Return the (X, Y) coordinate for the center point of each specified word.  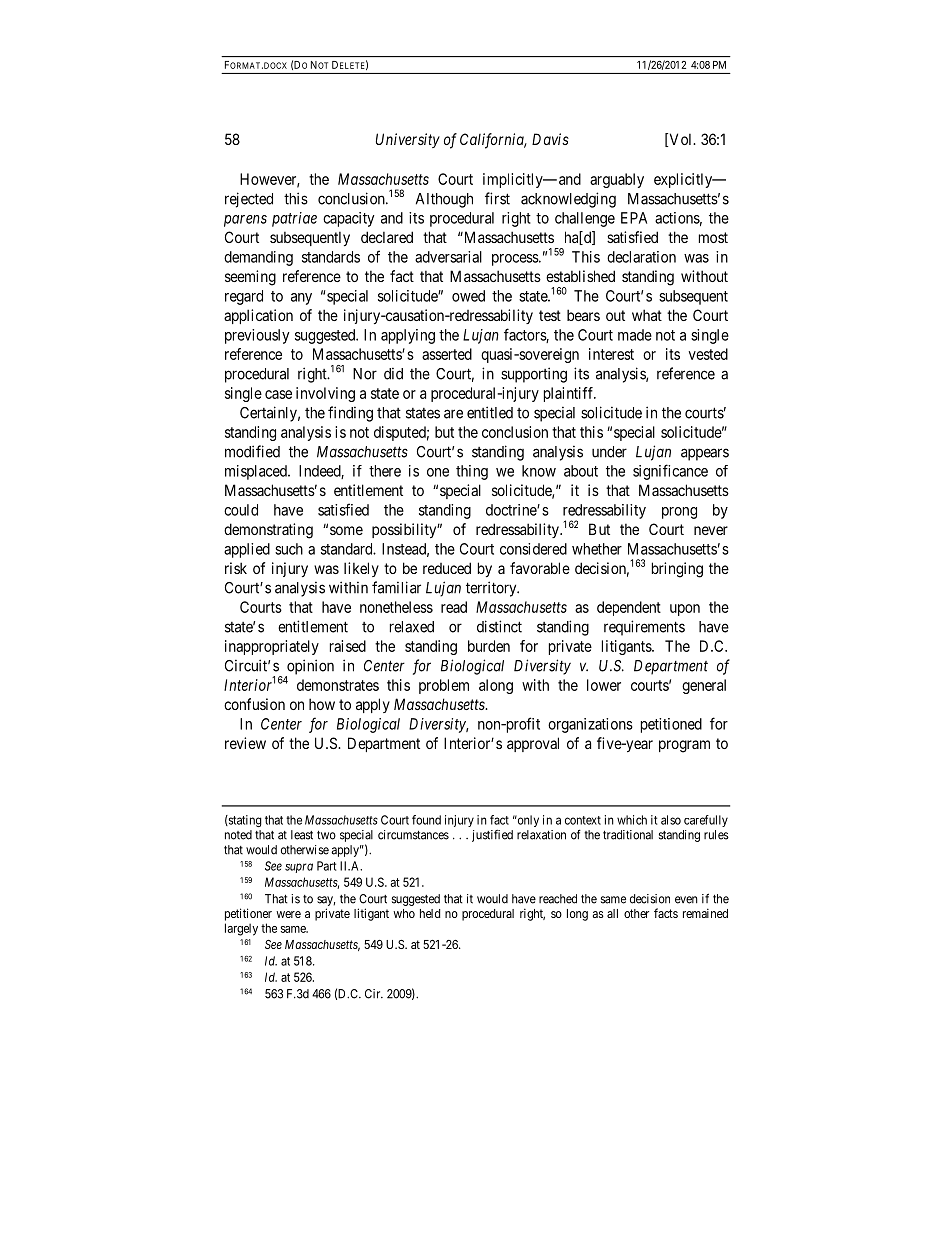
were (288, 914)
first (497, 198)
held (430, 913)
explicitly (684, 180)
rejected (249, 200)
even (686, 900)
